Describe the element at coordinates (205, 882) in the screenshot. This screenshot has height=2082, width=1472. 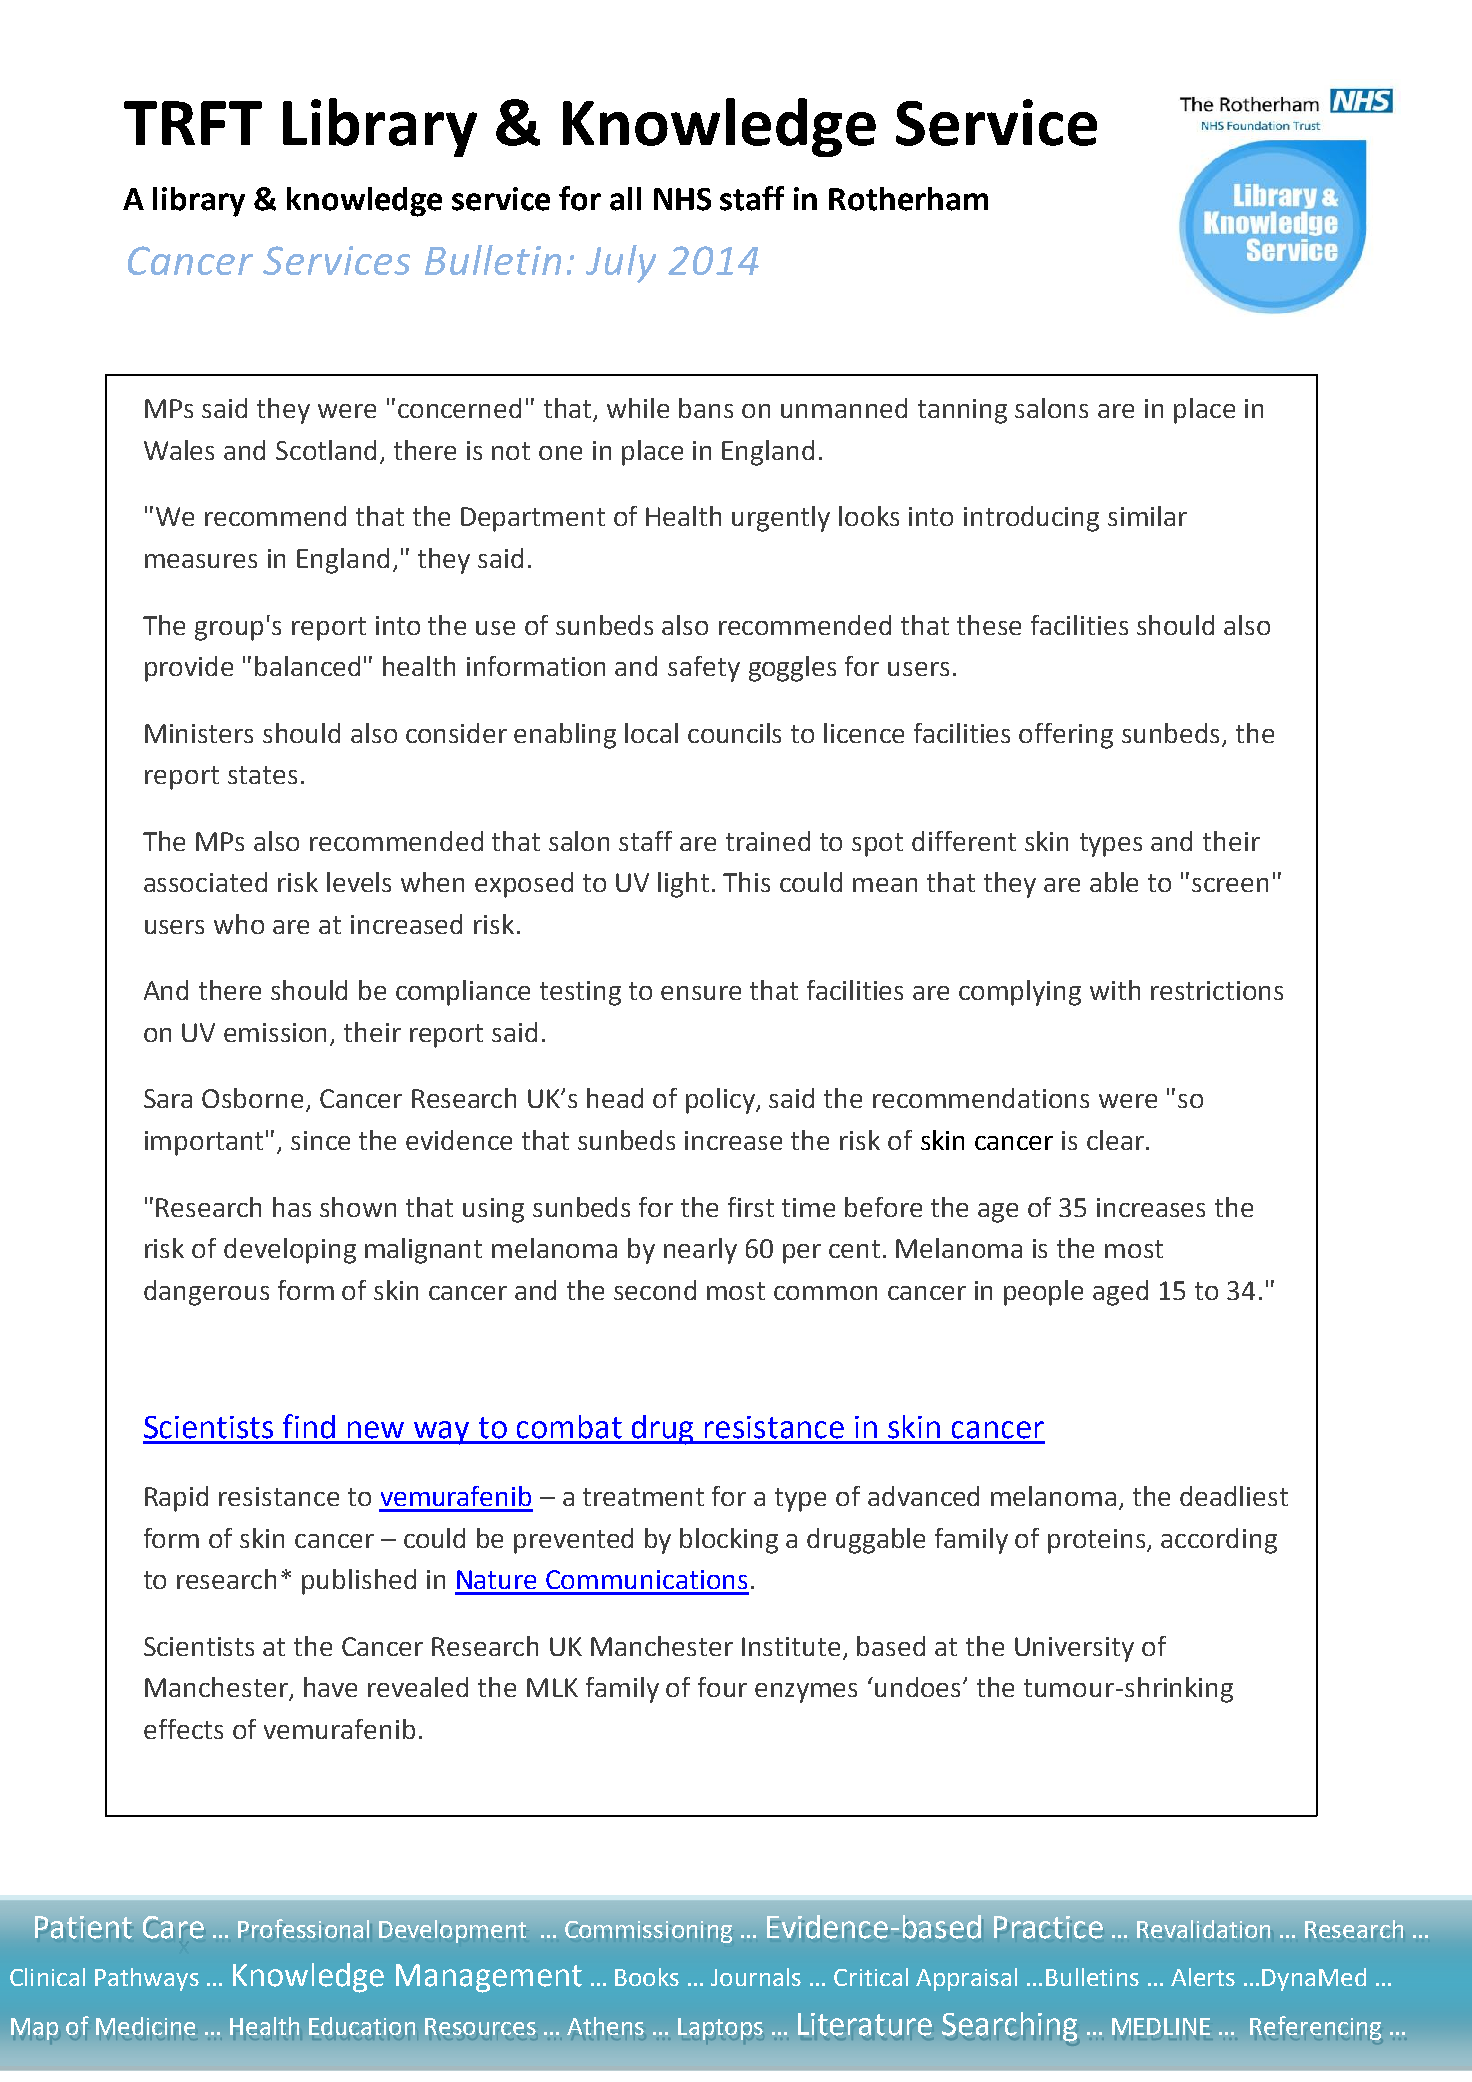
I see `associated` at that location.
